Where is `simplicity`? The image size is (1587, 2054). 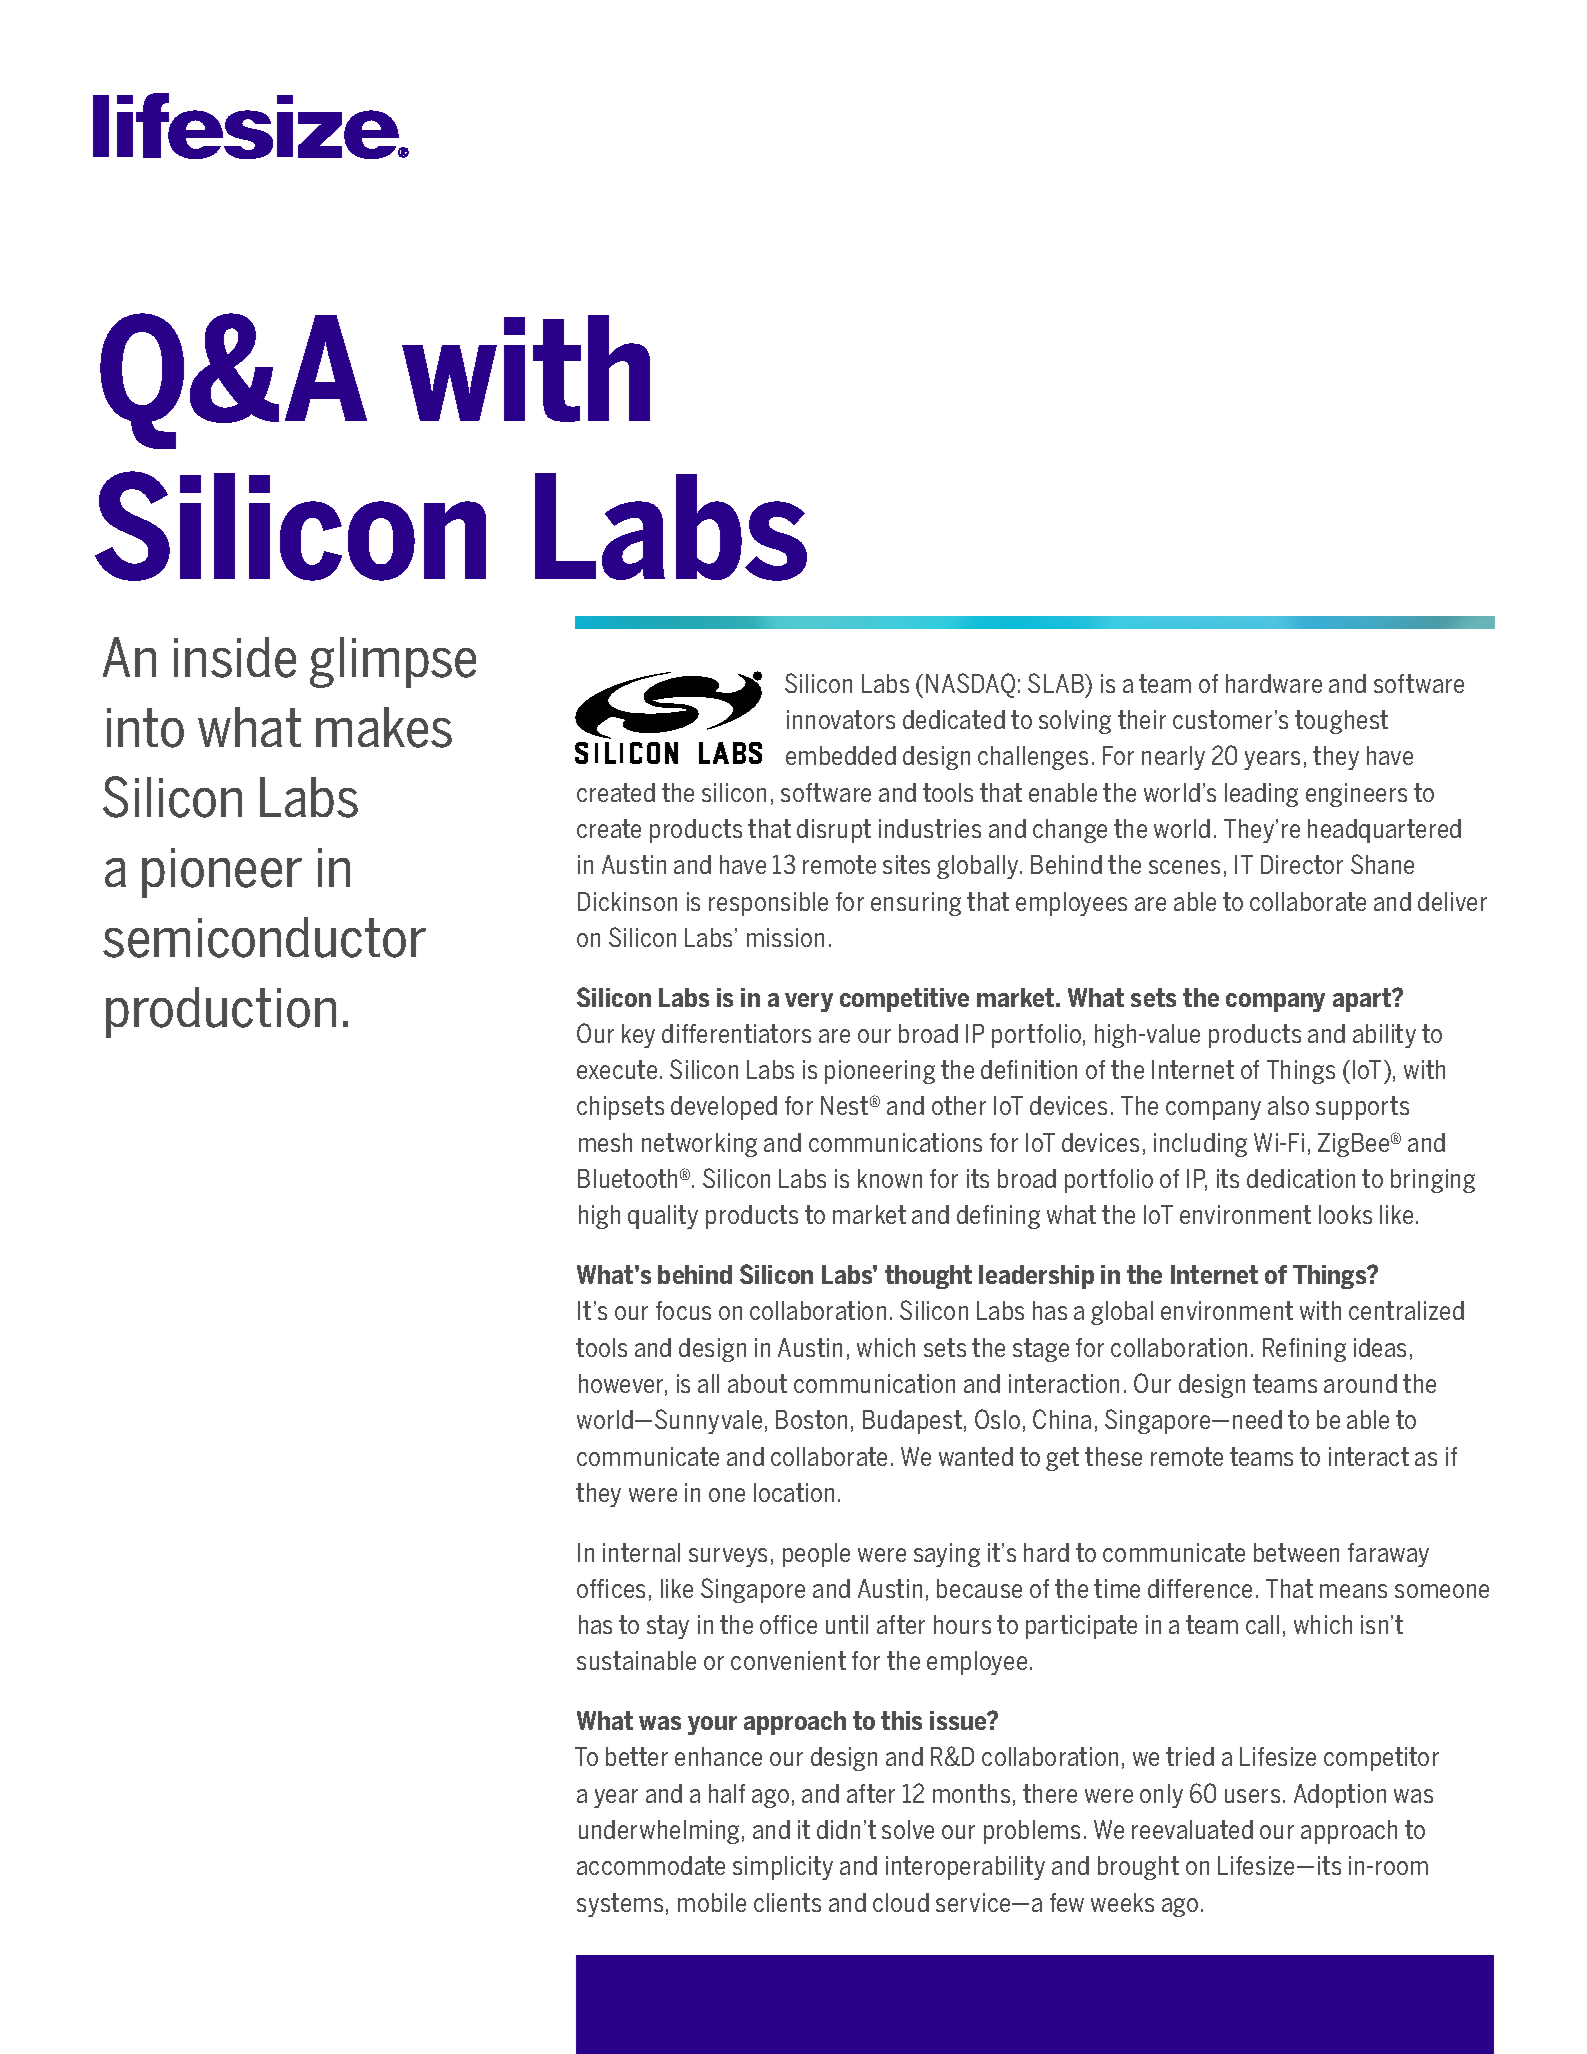
simplicity is located at coordinates (783, 1868).
